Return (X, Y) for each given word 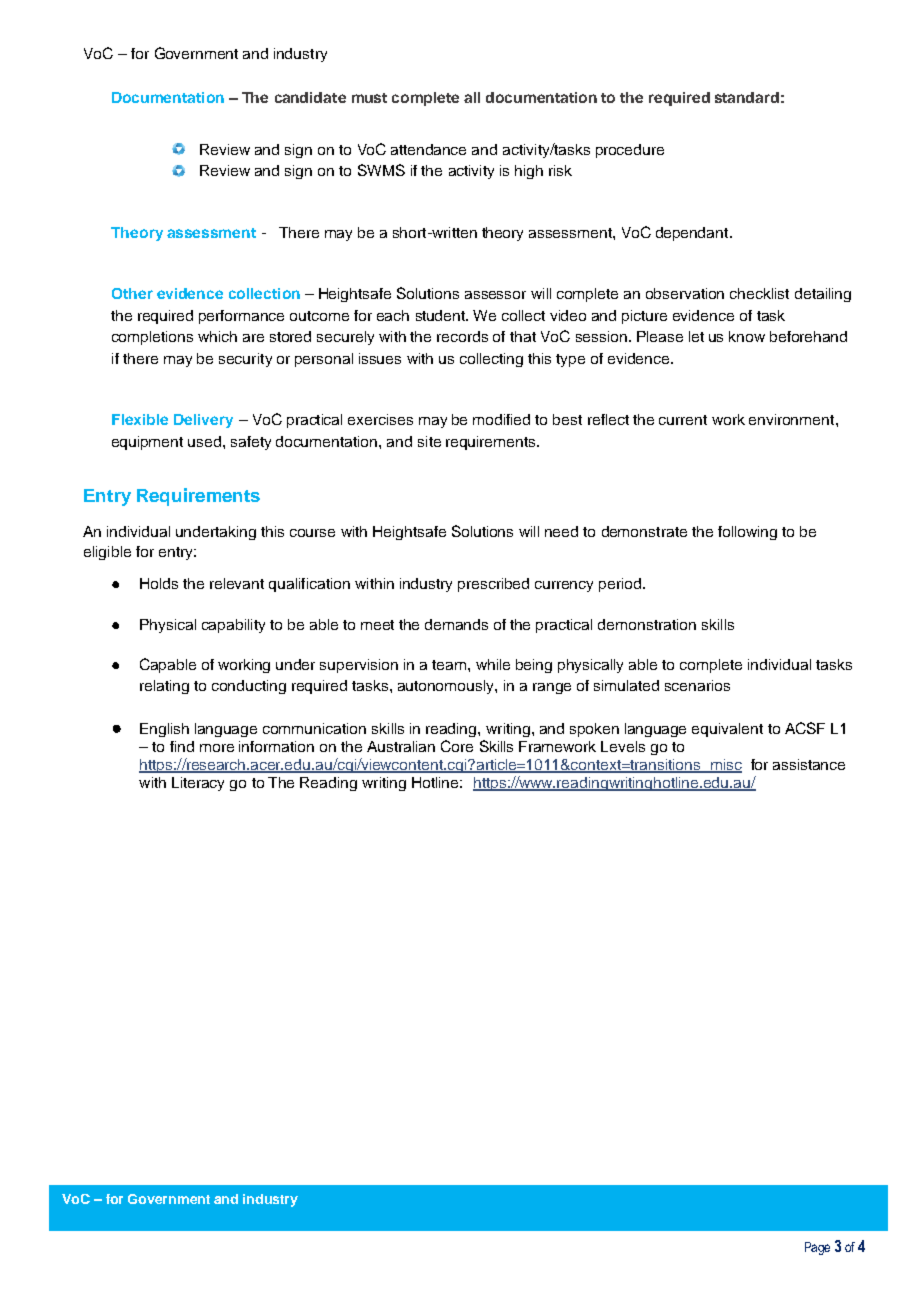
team (450, 665)
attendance (428, 149)
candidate (310, 97)
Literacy (198, 784)
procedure (630, 151)
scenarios (697, 685)
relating (164, 687)
